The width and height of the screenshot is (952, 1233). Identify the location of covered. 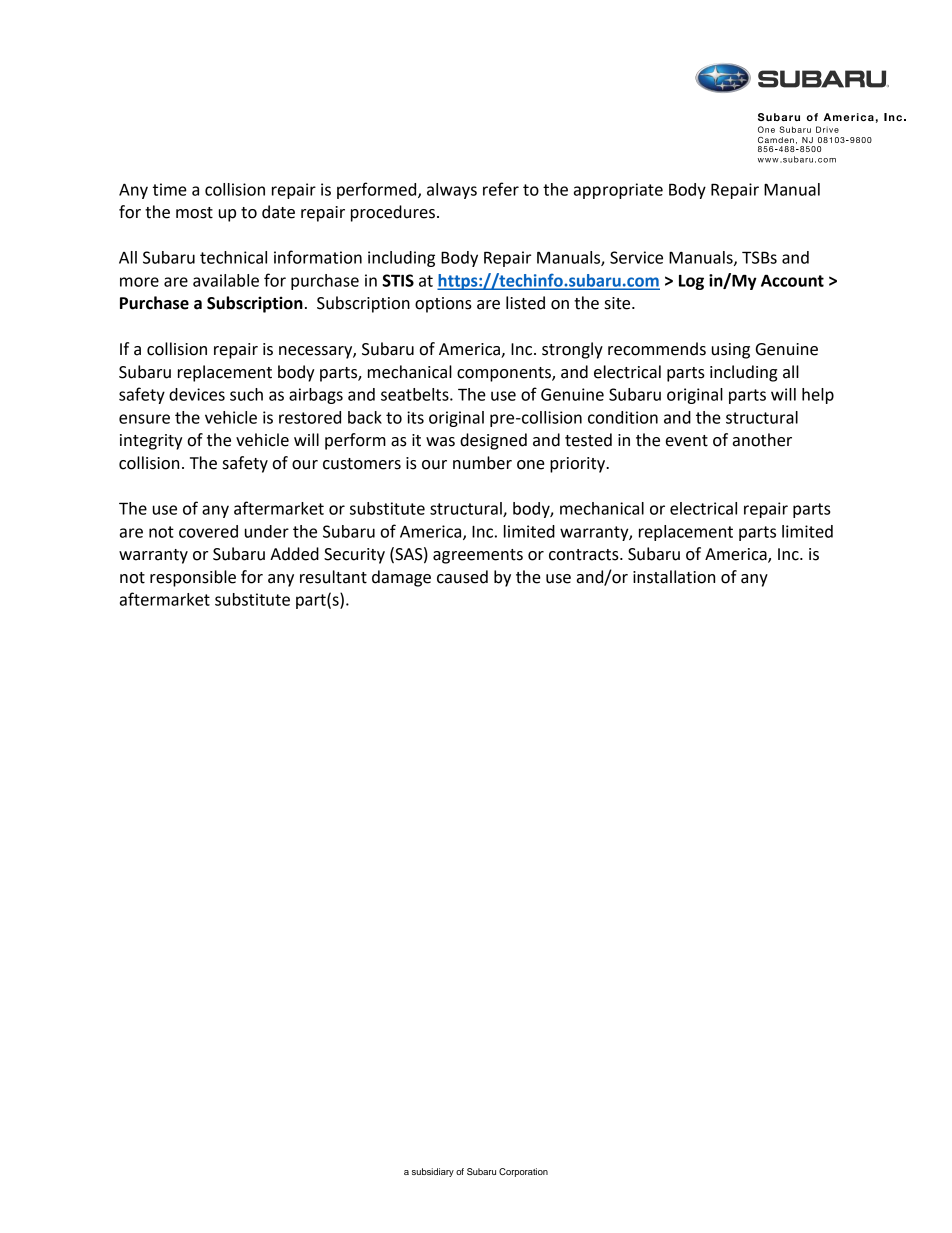
(208, 531).
